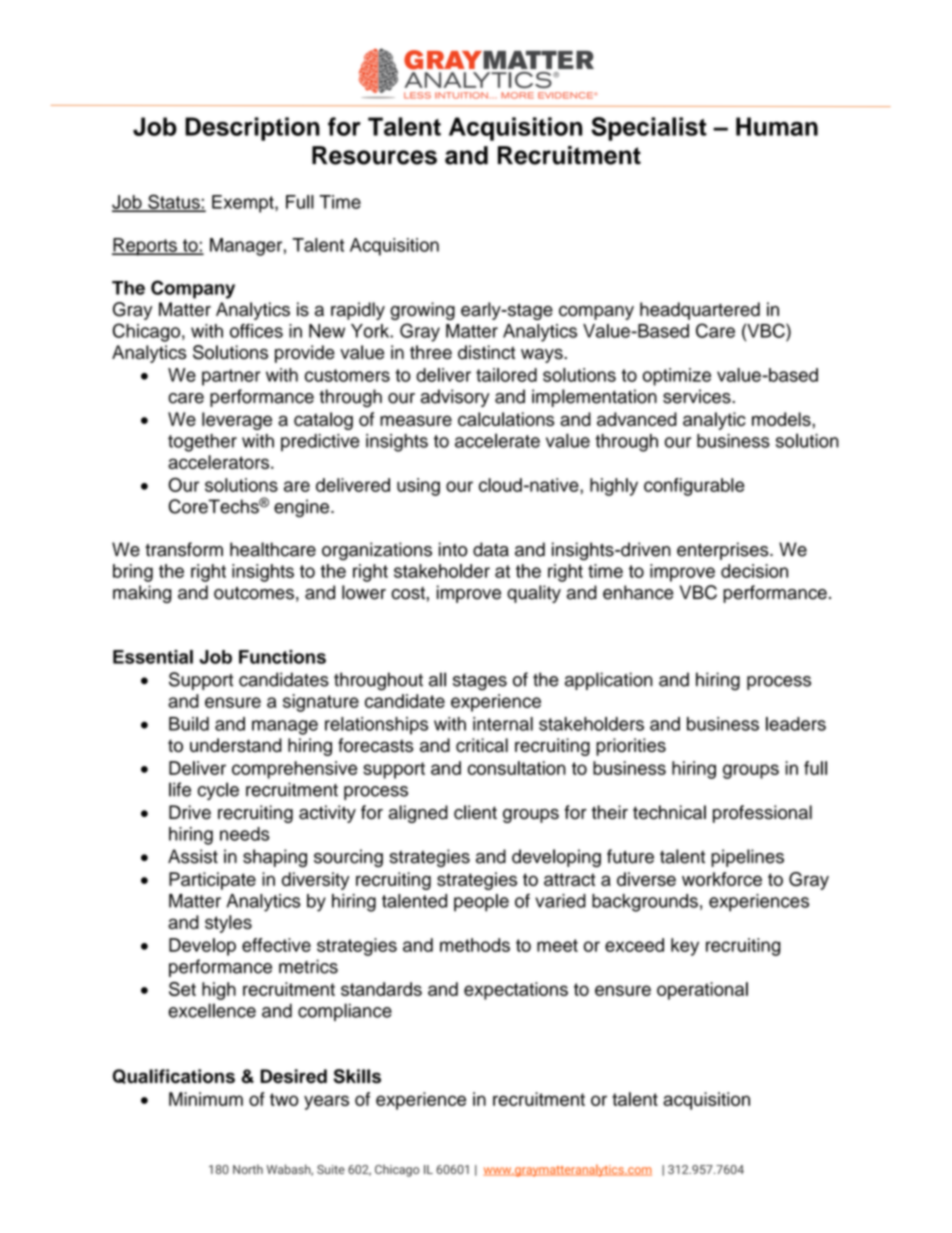 This document has height=1233, width=952. I want to click on using, so click(418, 487).
